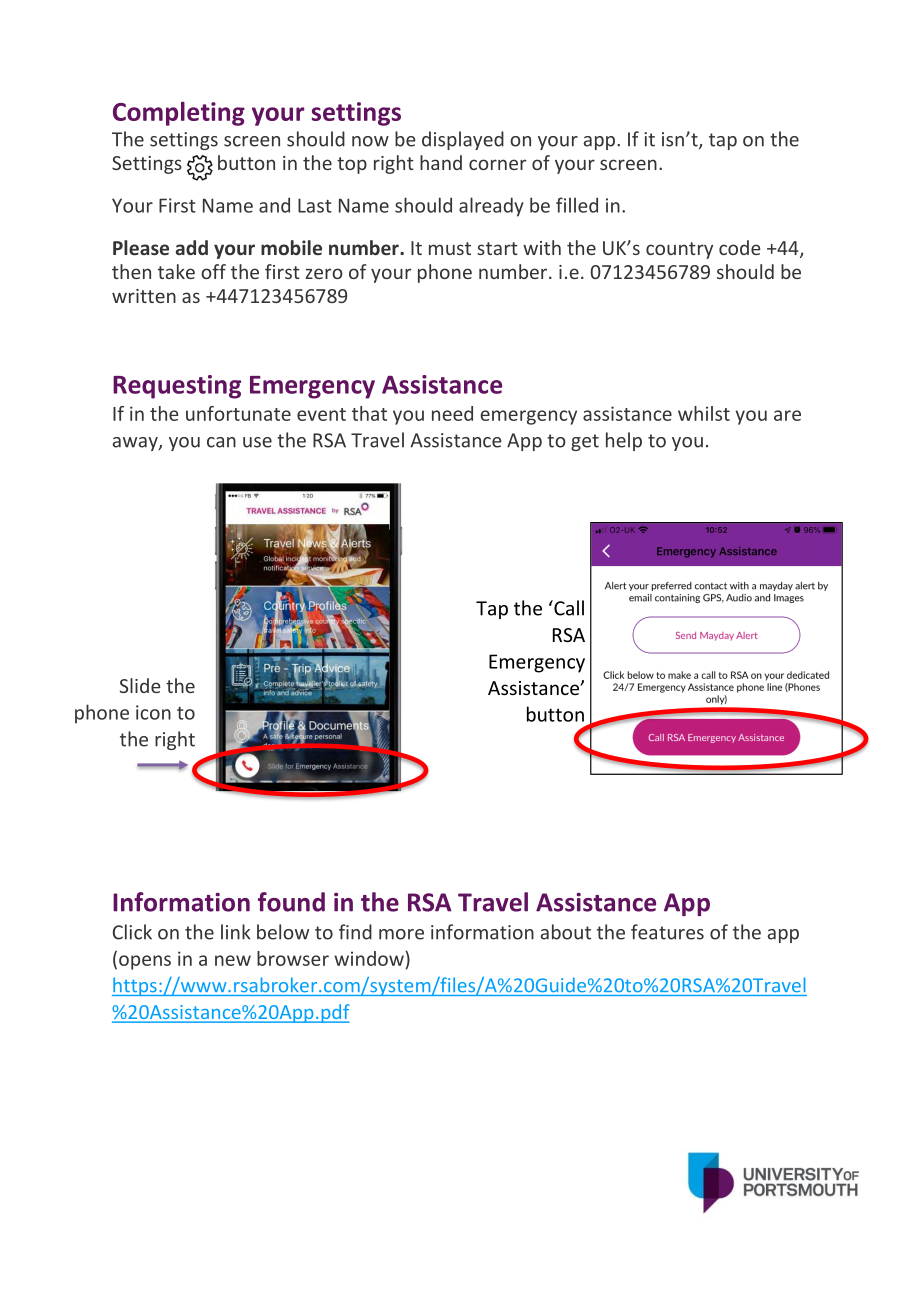  What do you see at coordinates (463, 140) in the image?
I see `displayed` at bounding box center [463, 140].
